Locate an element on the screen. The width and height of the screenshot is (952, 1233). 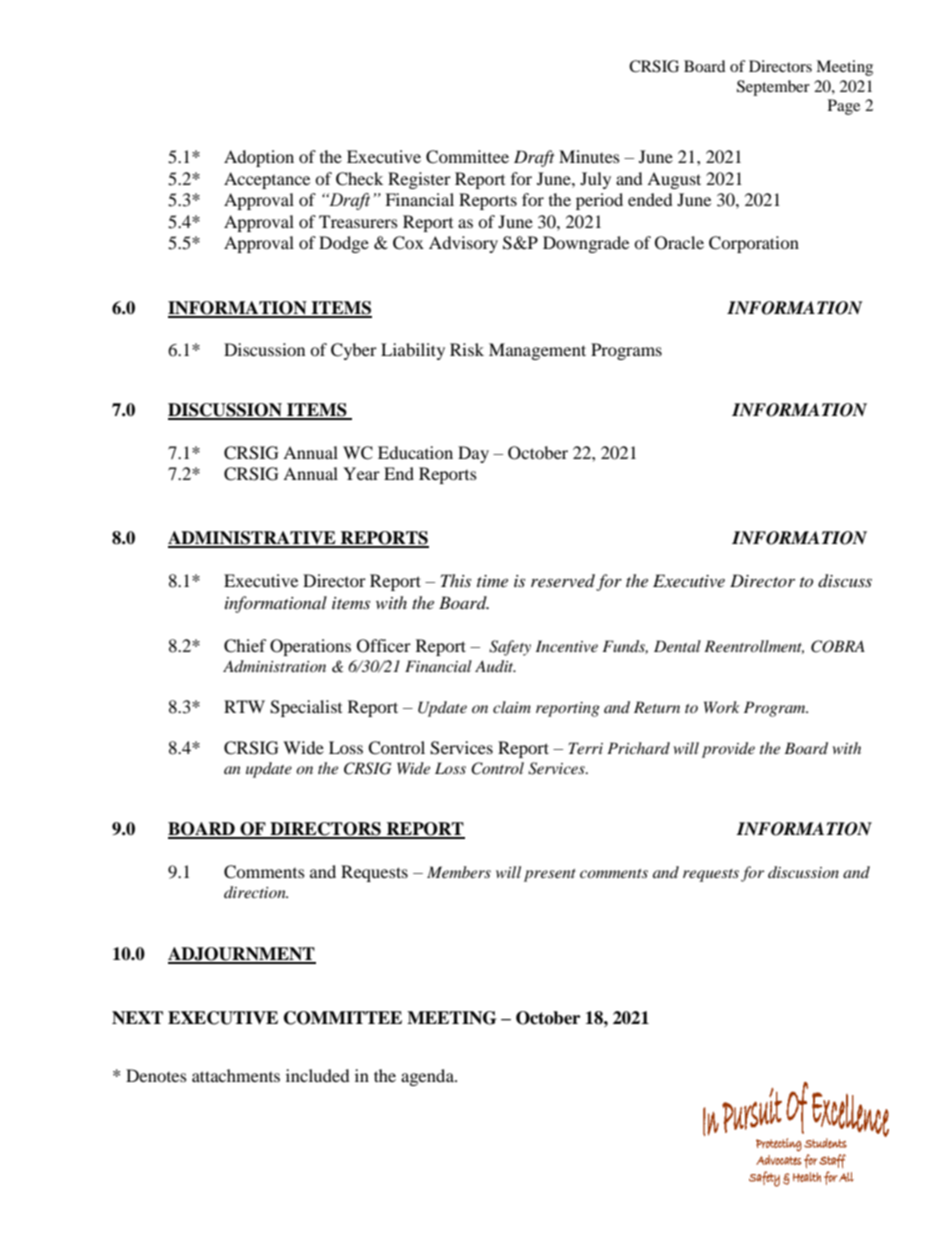
Specialist is located at coordinates (306, 708).
